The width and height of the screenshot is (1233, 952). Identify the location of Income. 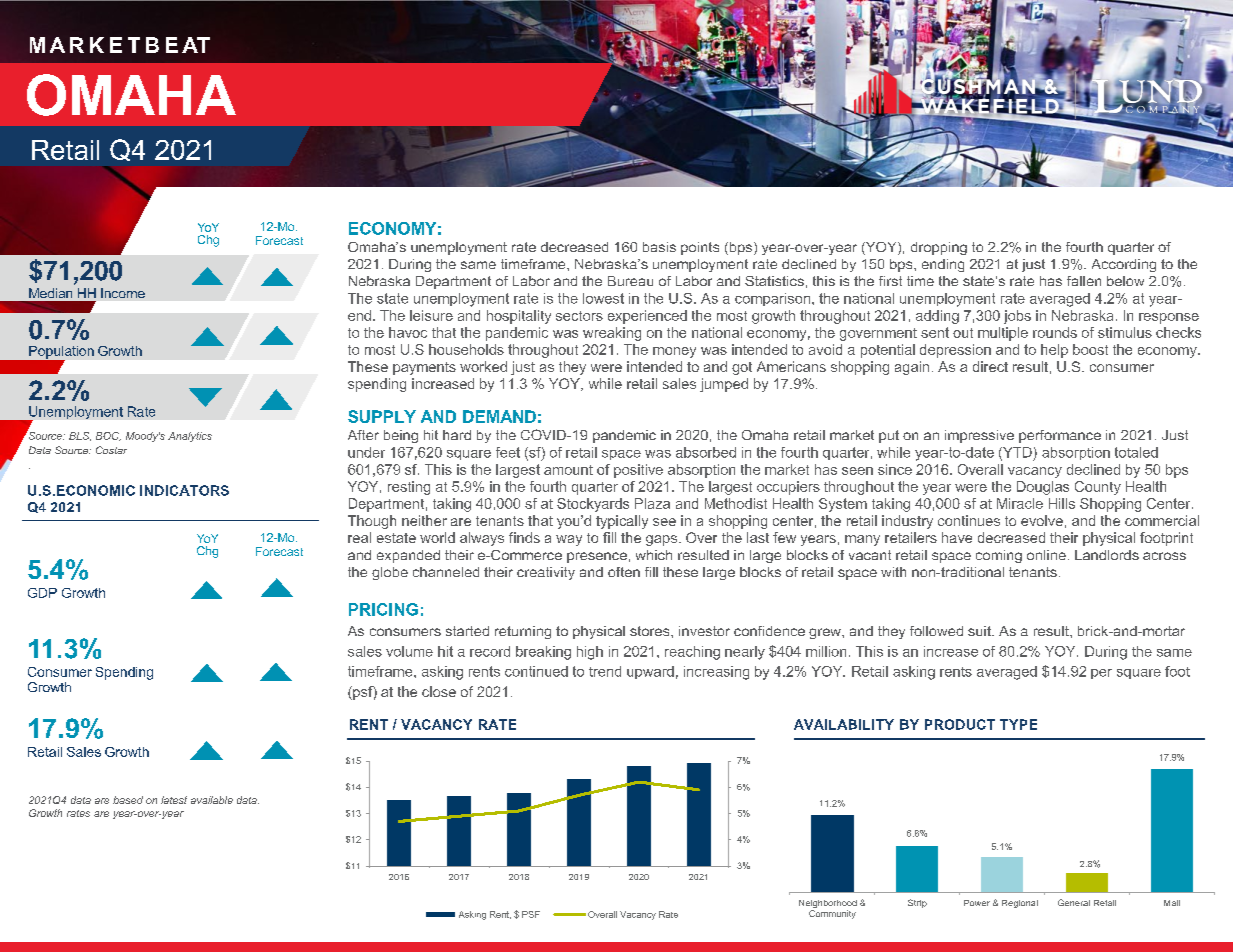
(123, 293).
